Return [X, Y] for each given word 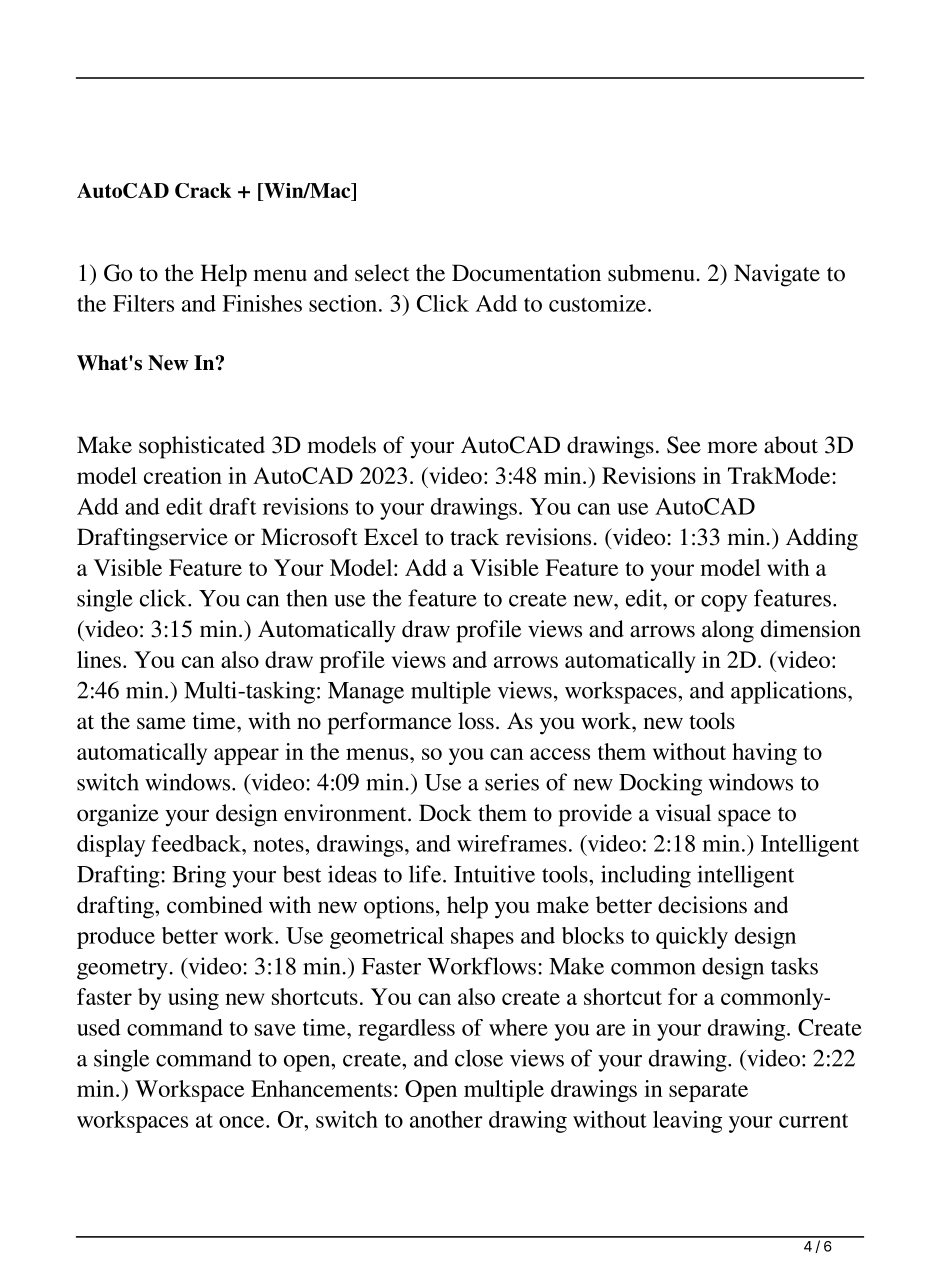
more [732, 447]
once [243, 1122]
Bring [199, 876]
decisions [702, 905]
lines [99, 659]
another [446, 1119]
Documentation [526, 273]
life [426, 874]
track [474, 537]
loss [476, 721]
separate [708, 1092]
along [728, 631]
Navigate [777, 275]
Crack [203, 190]
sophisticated [202, 447]
